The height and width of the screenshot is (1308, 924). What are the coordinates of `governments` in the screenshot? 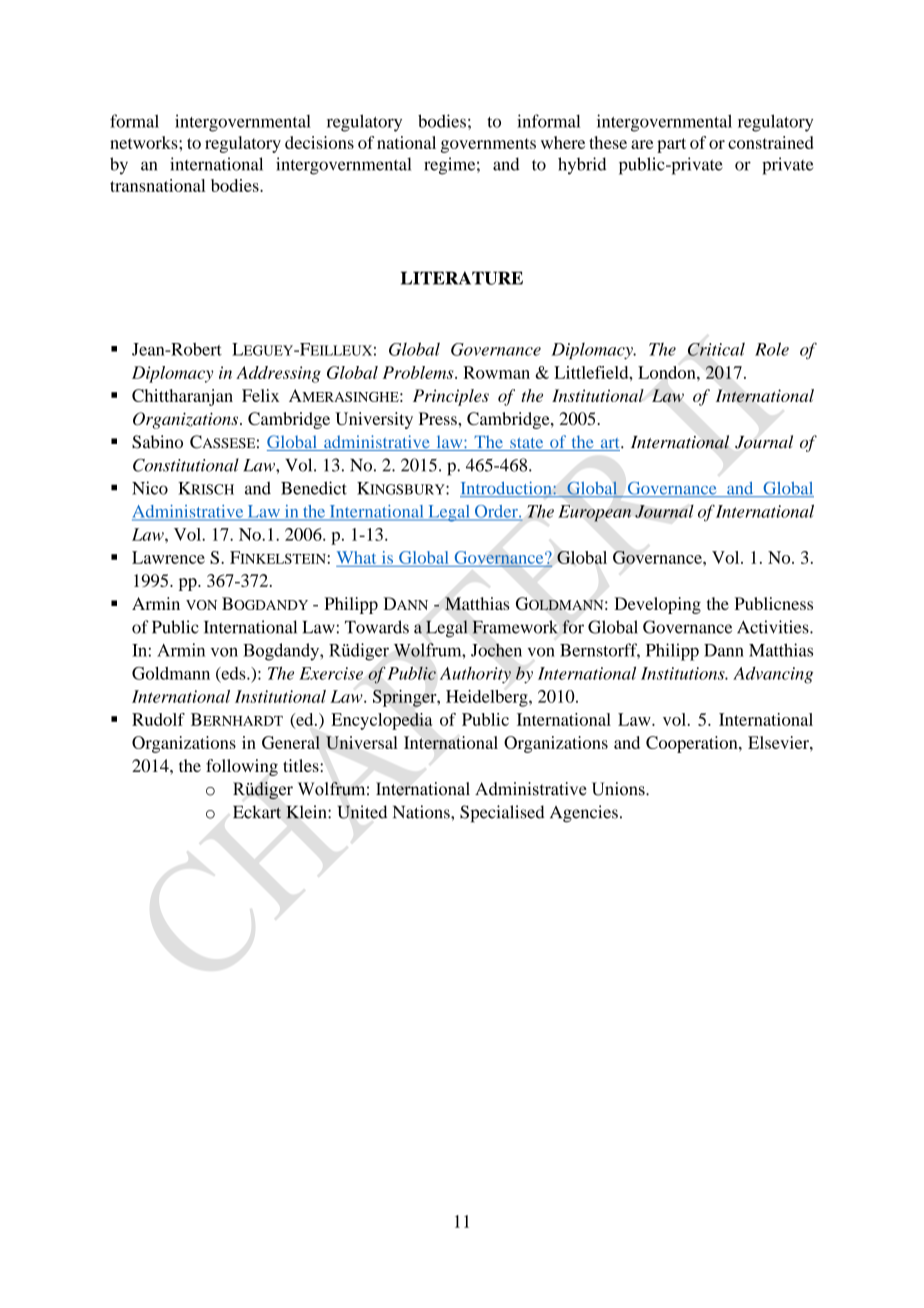 It's located at (488, 145).
